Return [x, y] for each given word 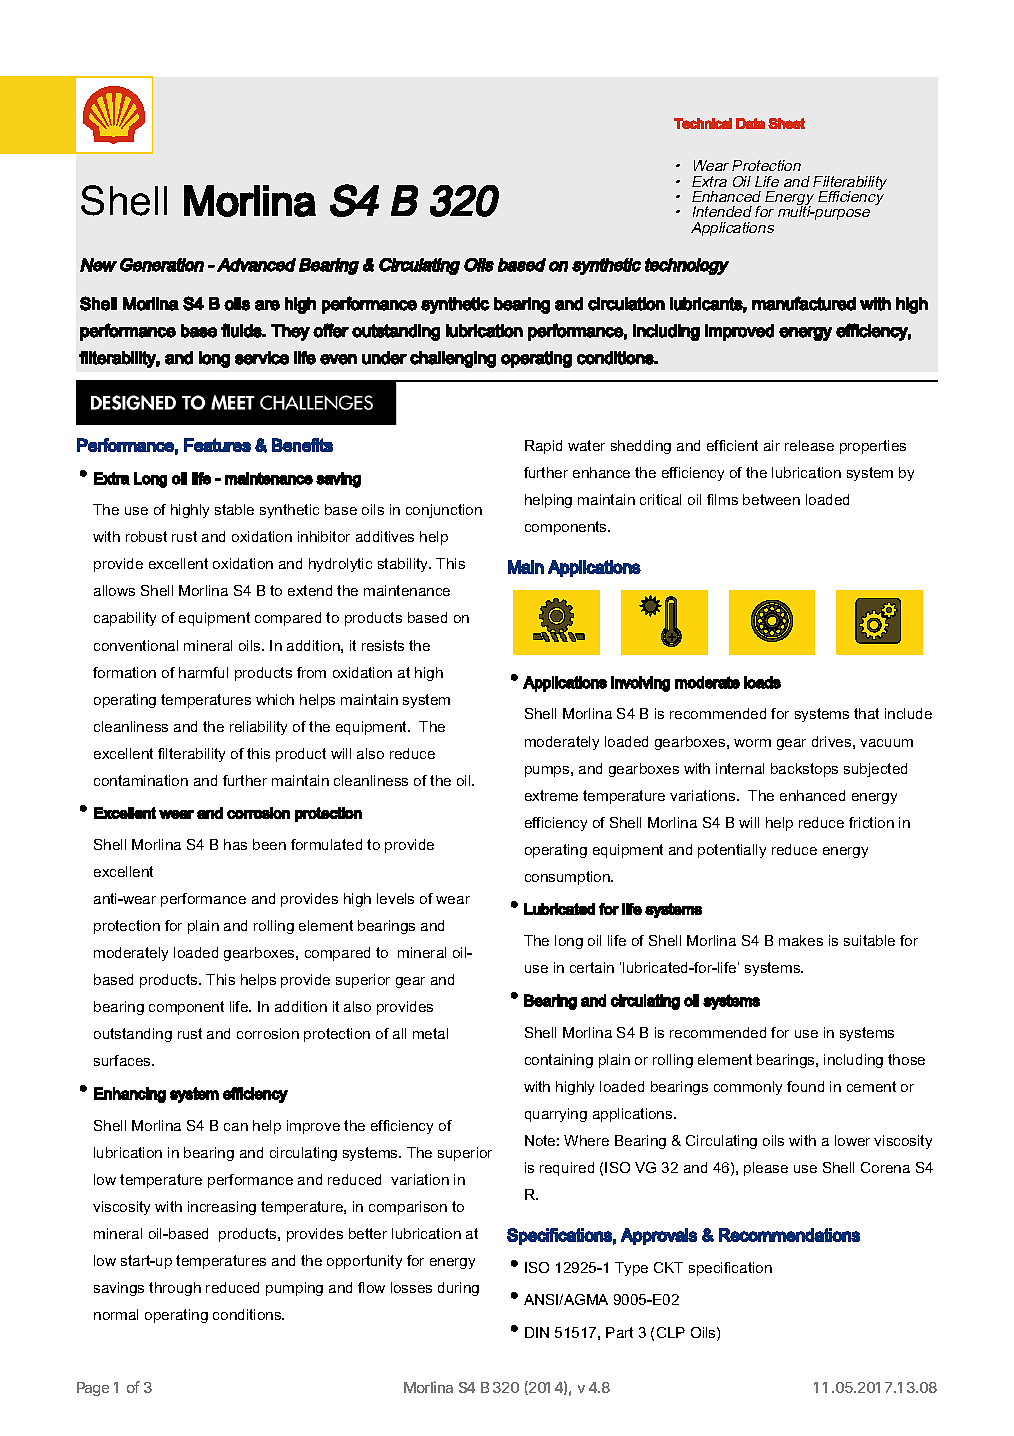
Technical [703, 123]
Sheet [786, 123]
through [175, 1289]
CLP [671, 1332]
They [290, 332]
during [458, 1289]
